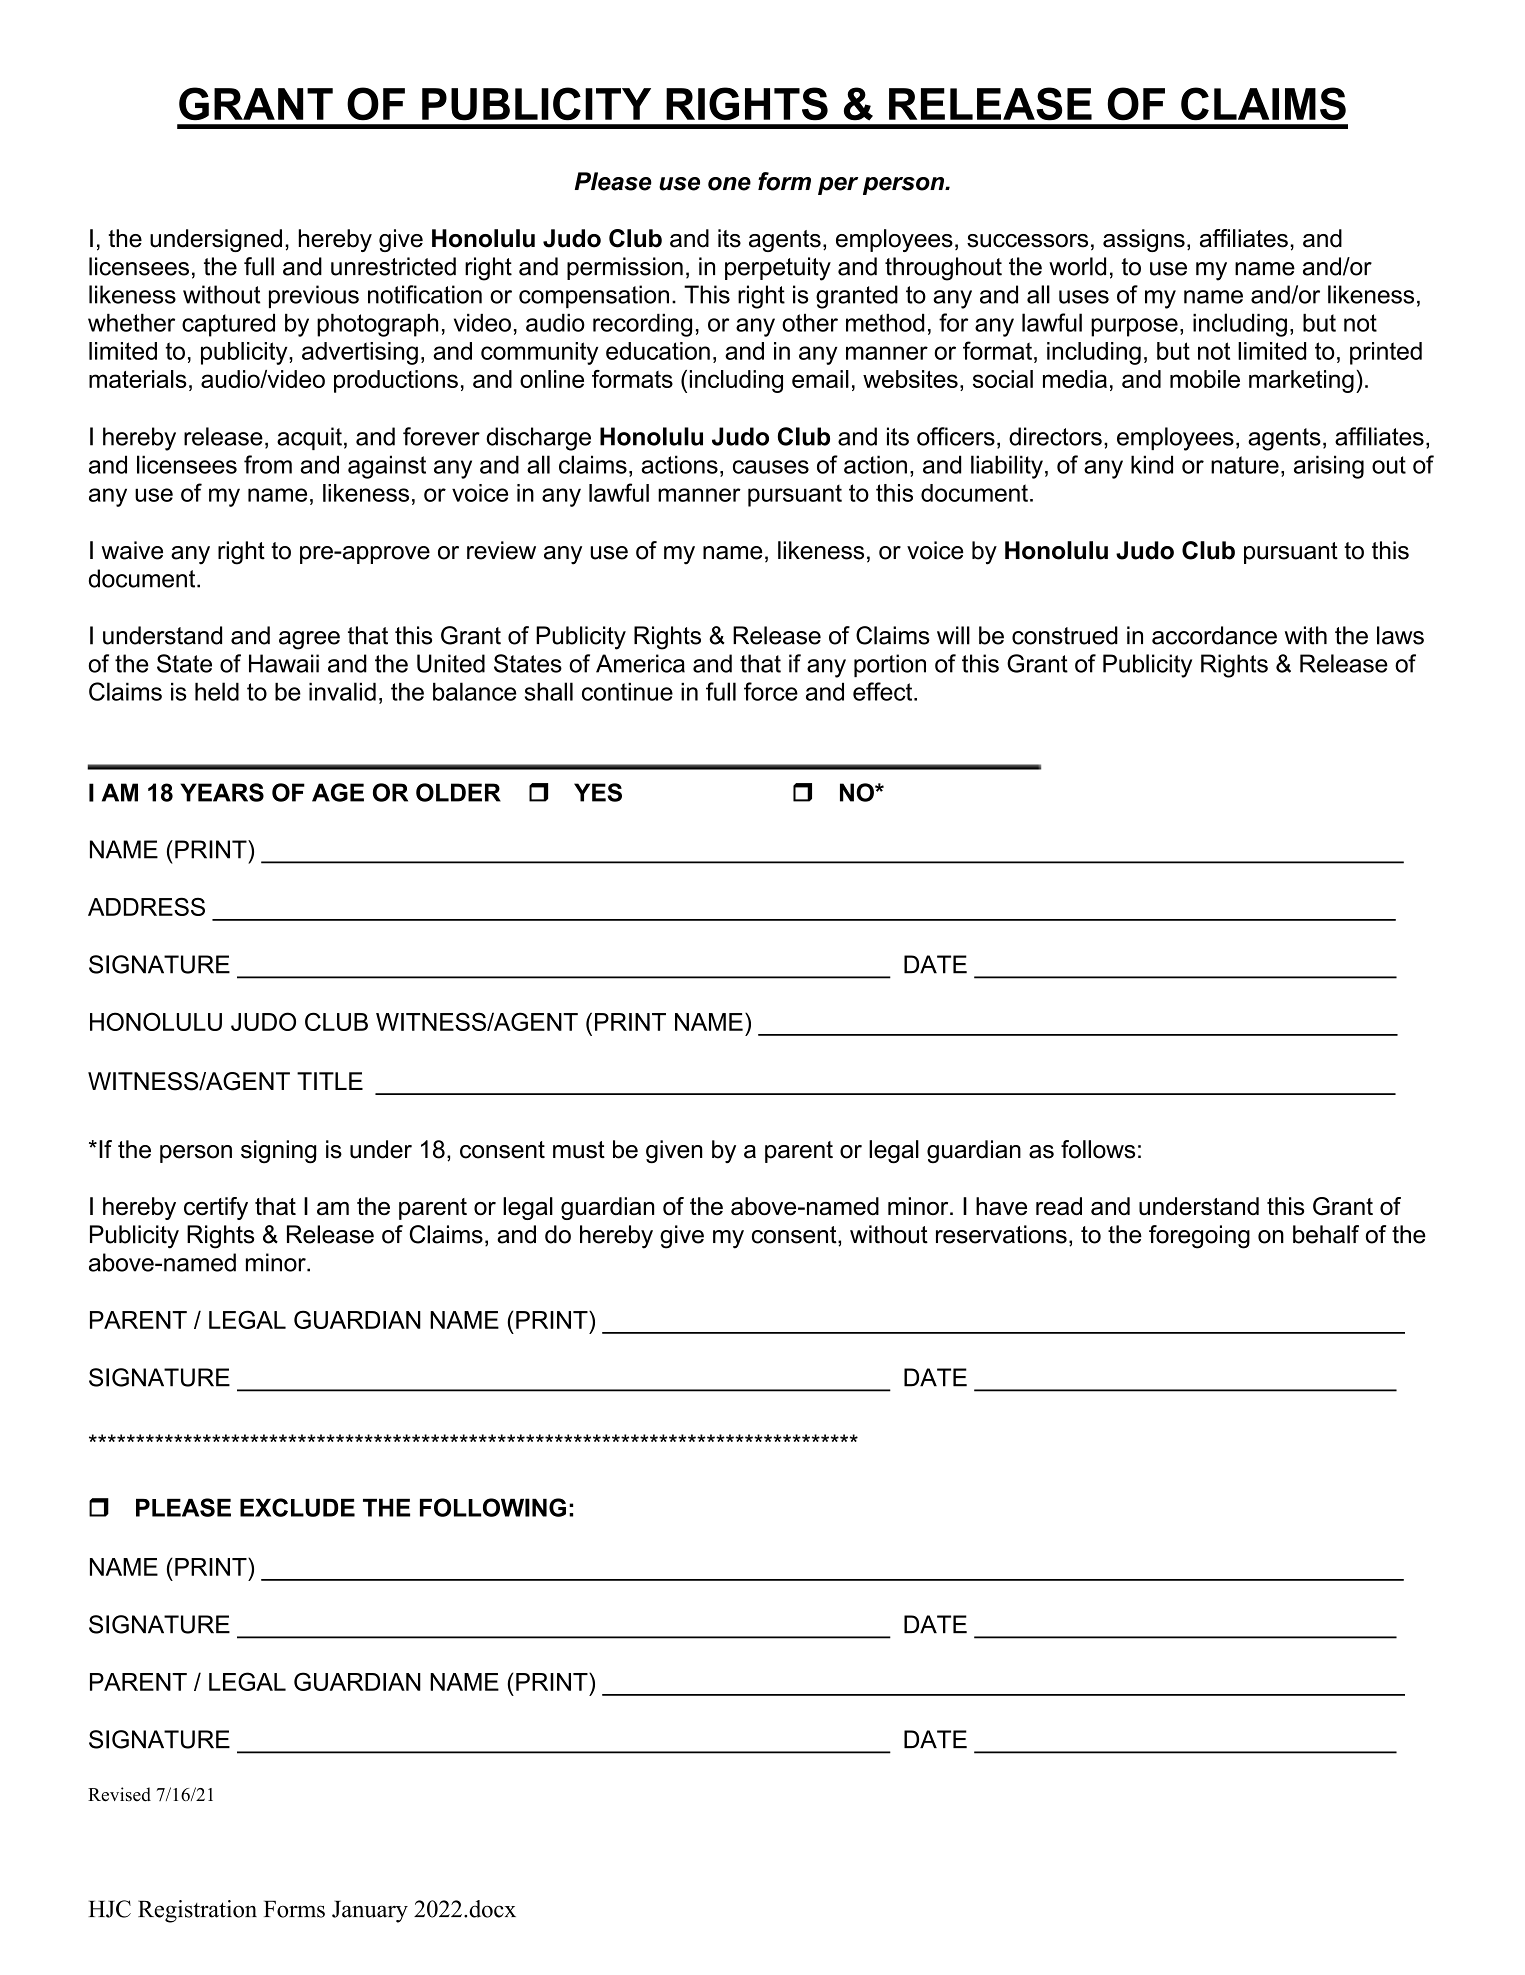  What do you see at coordinates (330, 1081) in the image?
I see `TITLE` at bounding box center [330, 1081].
